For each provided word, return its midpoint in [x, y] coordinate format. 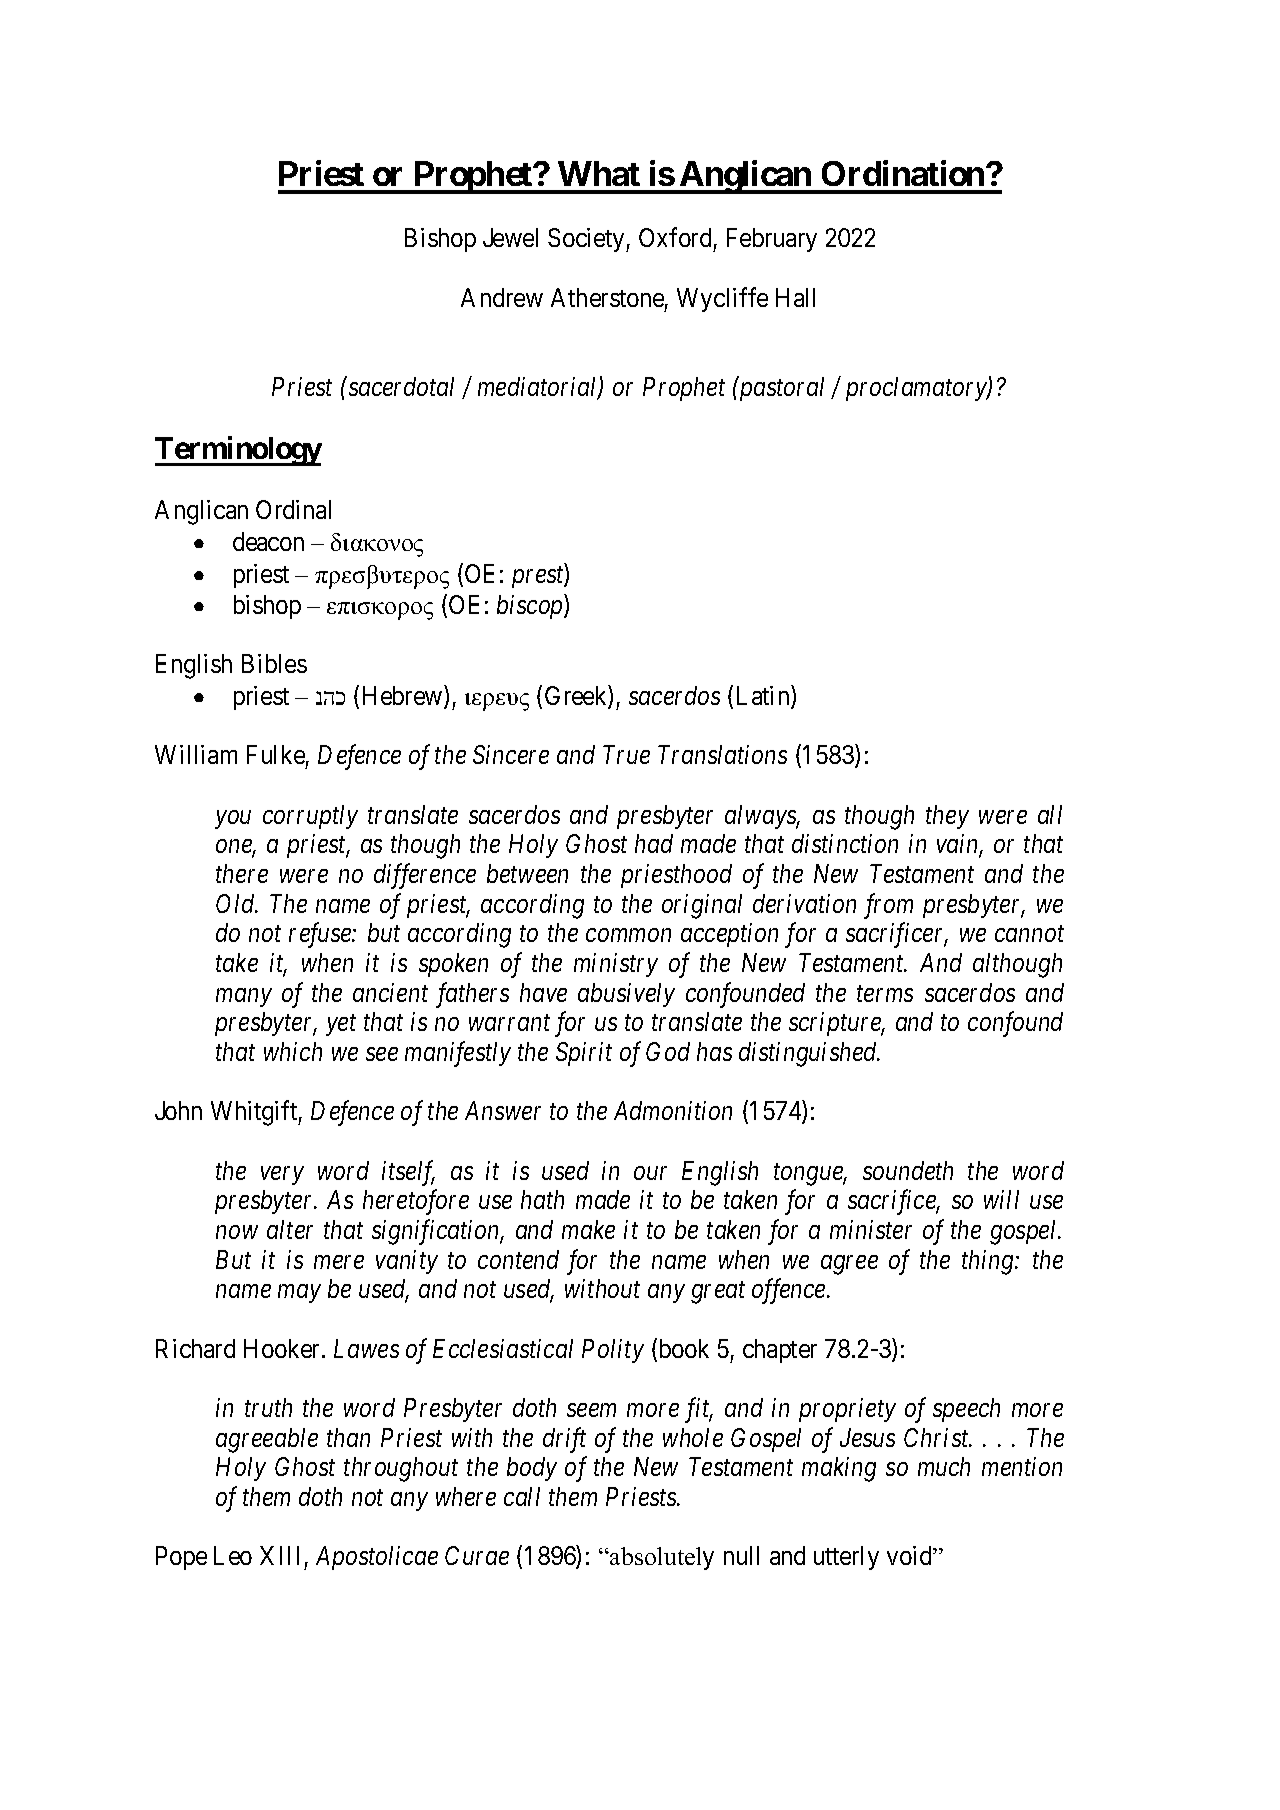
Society [587, 240]
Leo [233, 1555]
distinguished [809, 1054]
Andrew [502, 297]
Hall [795, 297]
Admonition [673, 1110]
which [293, 1051]
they [947, 817]
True [626, 754]
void [911, 1555]
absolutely [661, 1558]
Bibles [274, 663]
